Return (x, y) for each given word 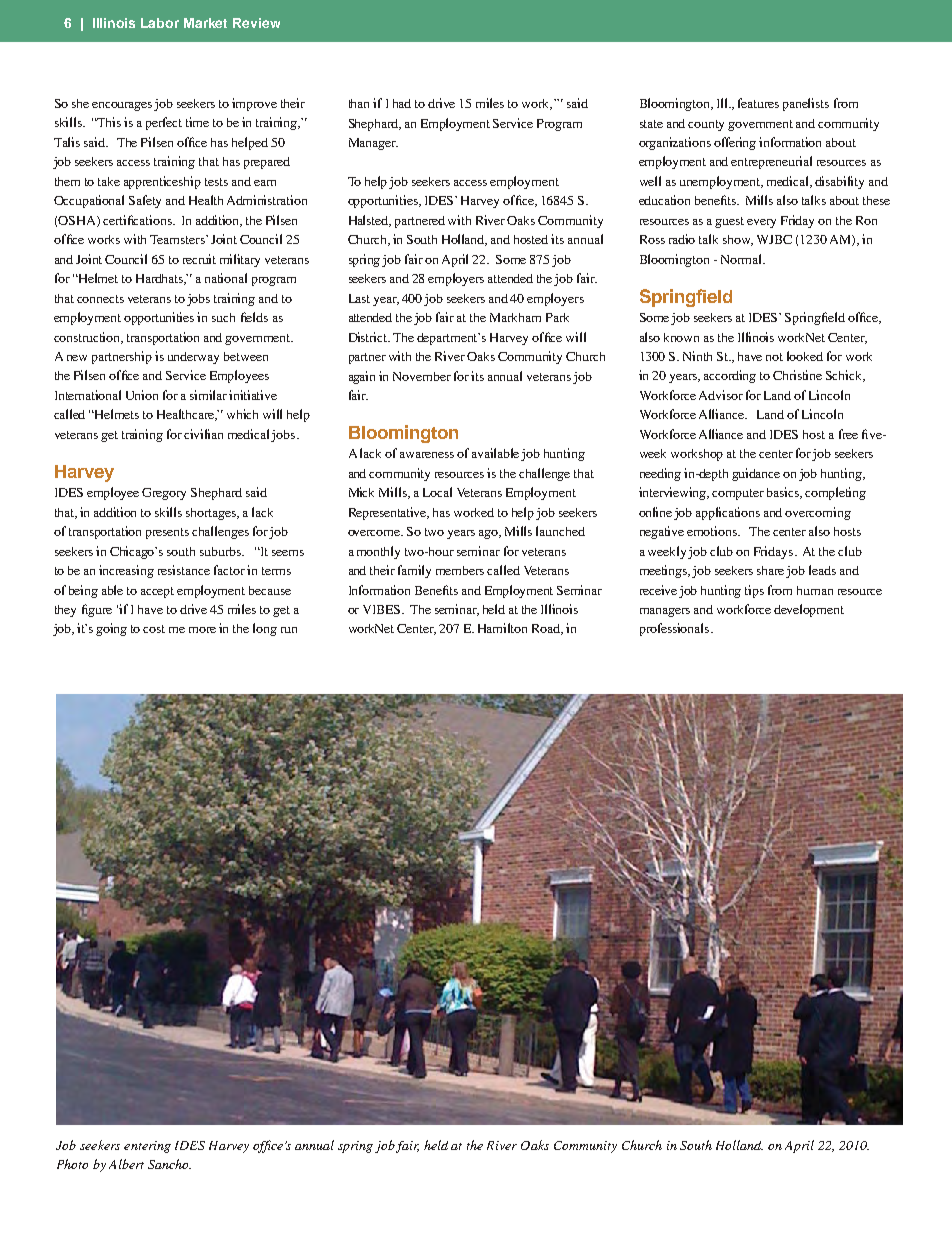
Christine (797, 375)
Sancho (169, 1164)
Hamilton (502, 628)
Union (142, 395)
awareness (427, 455)
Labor (160, 23)
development (809, 610)
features (758, 103)
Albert (126, 1164)
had (402, 103)
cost (154, 629)
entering (147, 1147)
